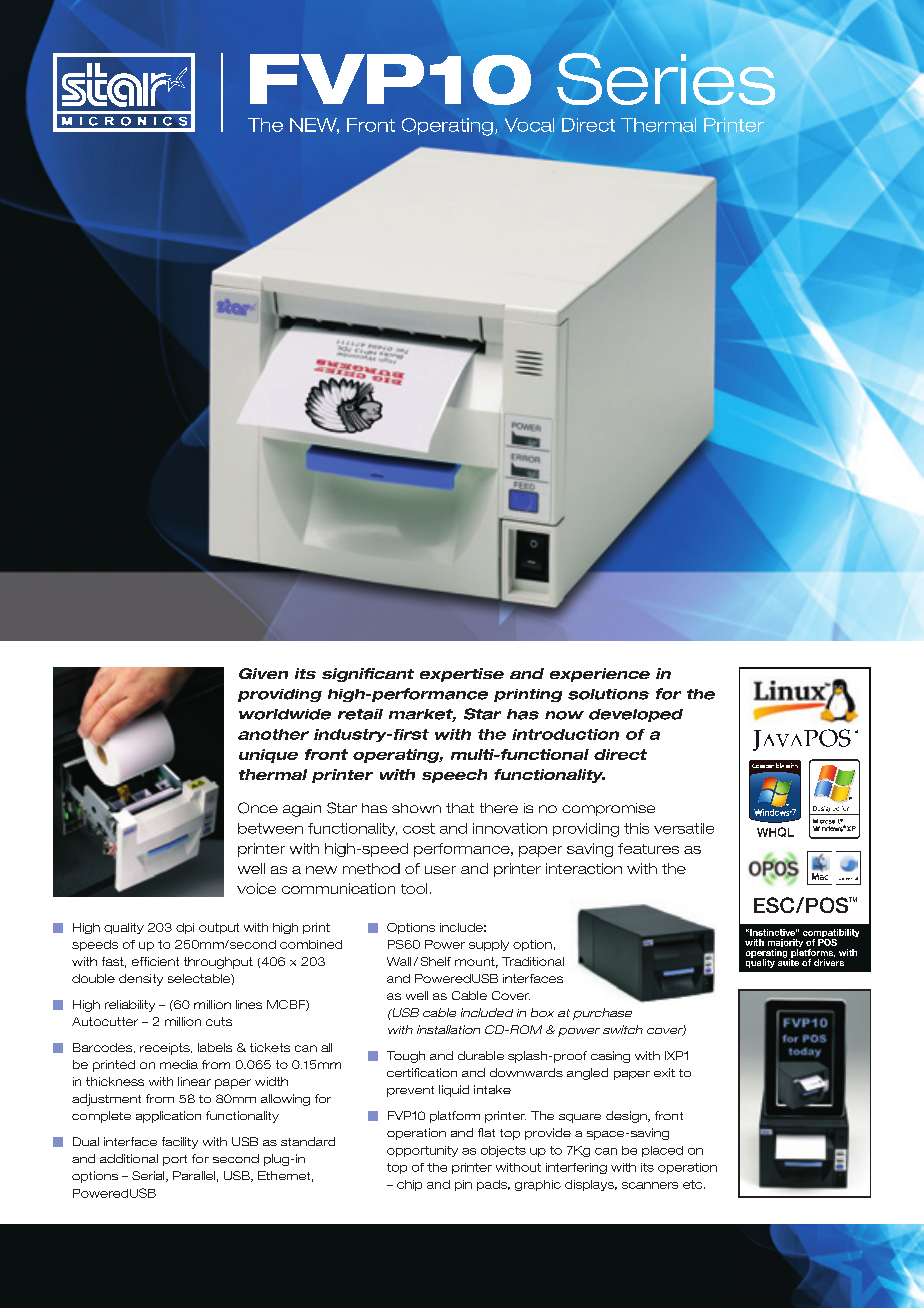 This document has height=1308, width=924. Describe the element at coordinates (486, 1132) in the document. I see `flat` at that location.
